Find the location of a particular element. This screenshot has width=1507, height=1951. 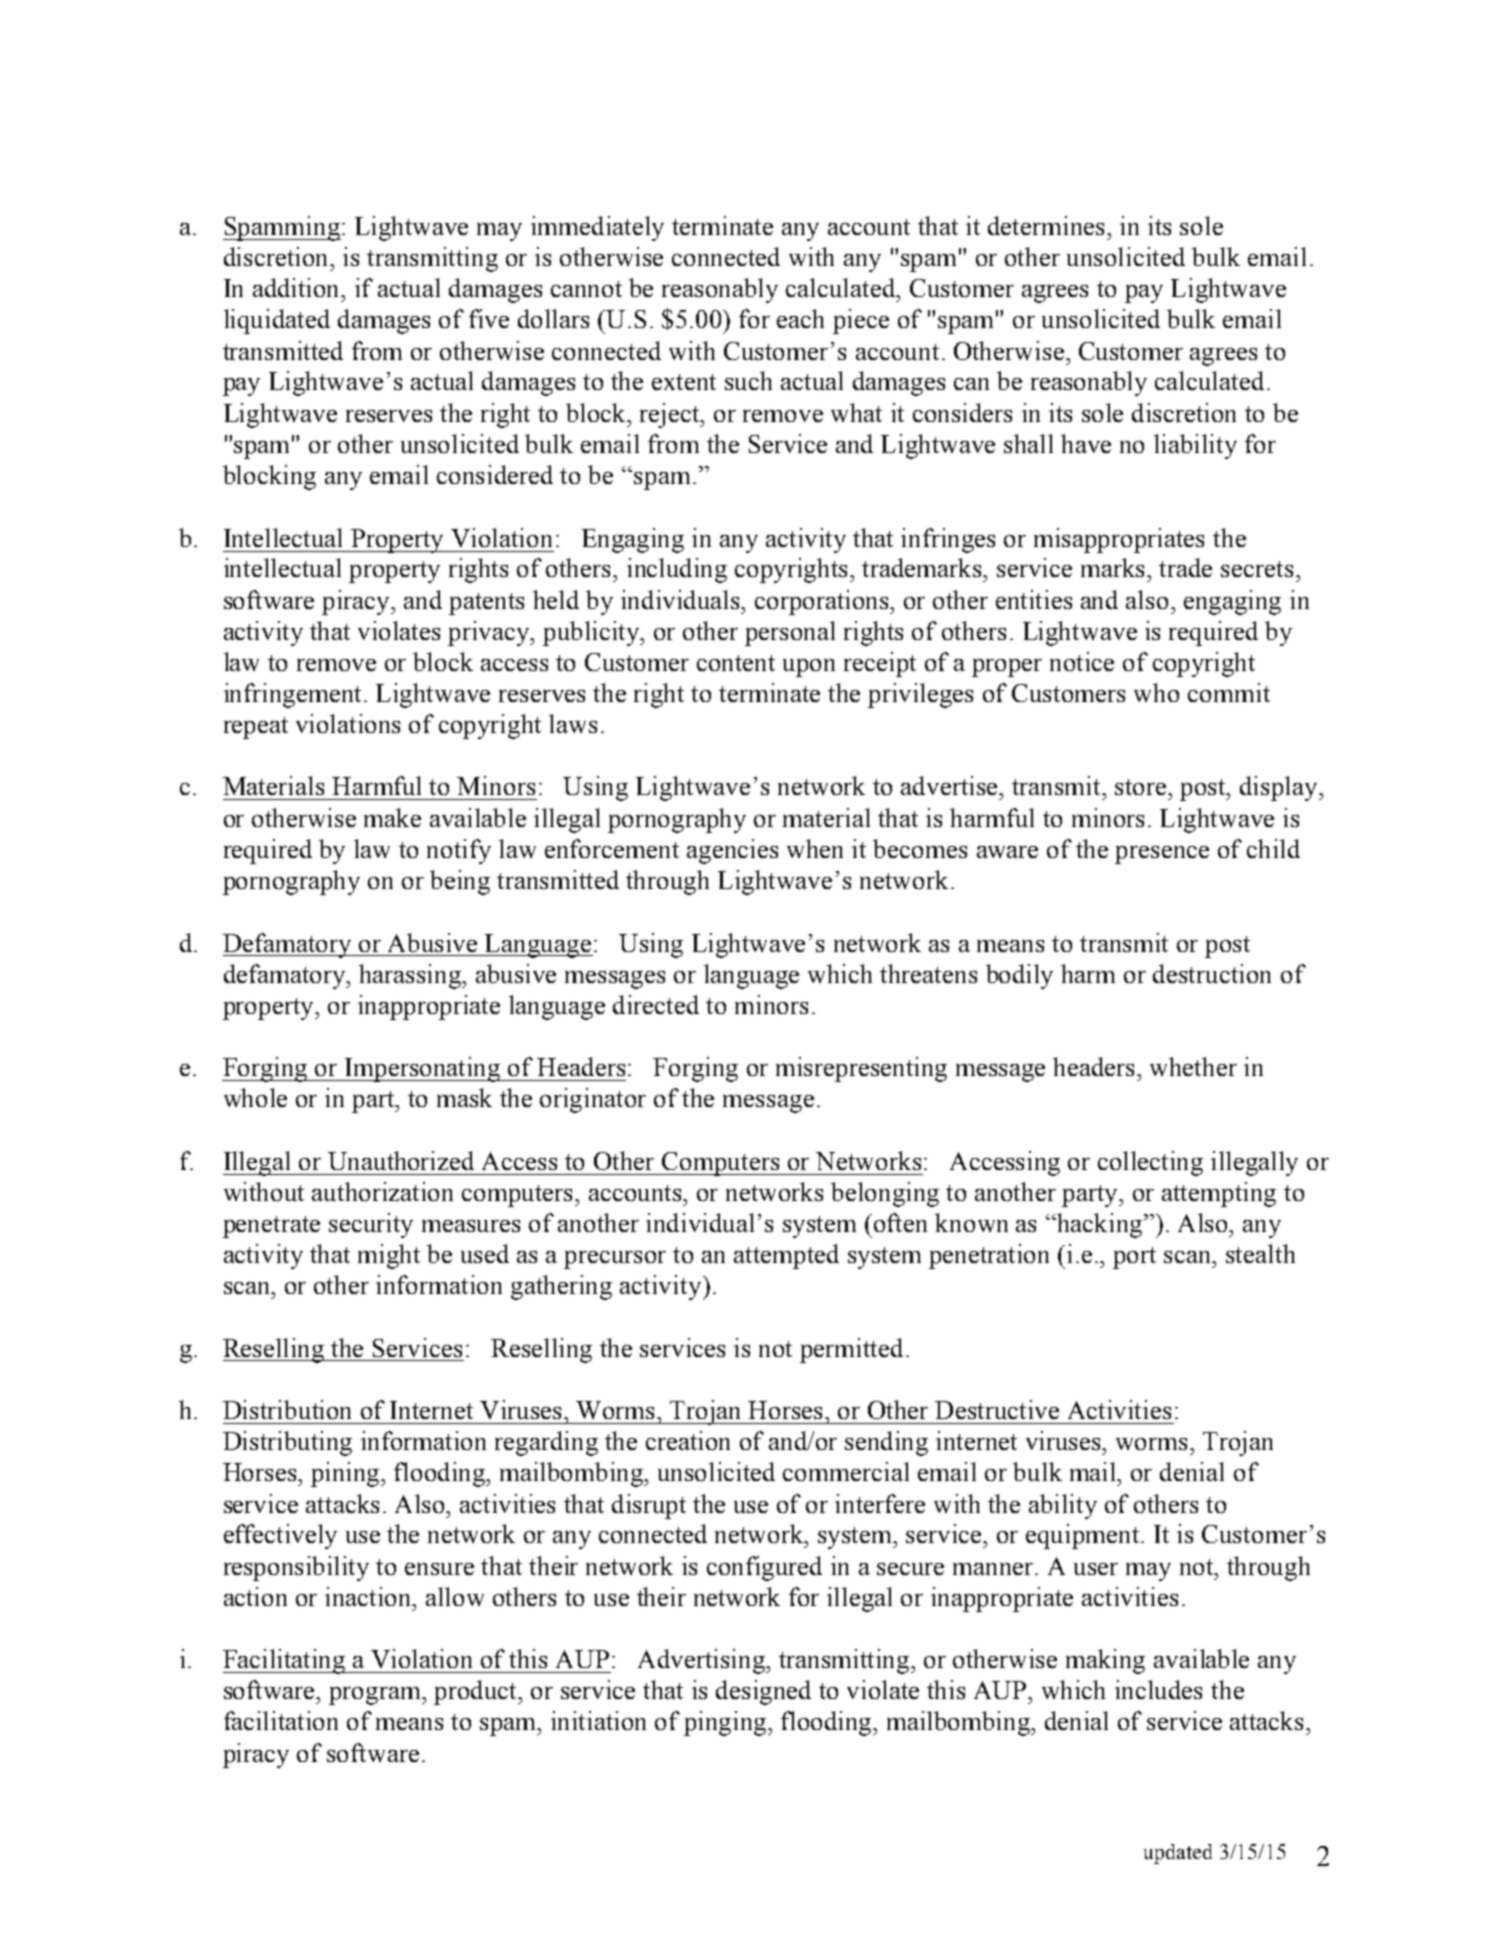

updated is located at coordinates (1178, 1854).
